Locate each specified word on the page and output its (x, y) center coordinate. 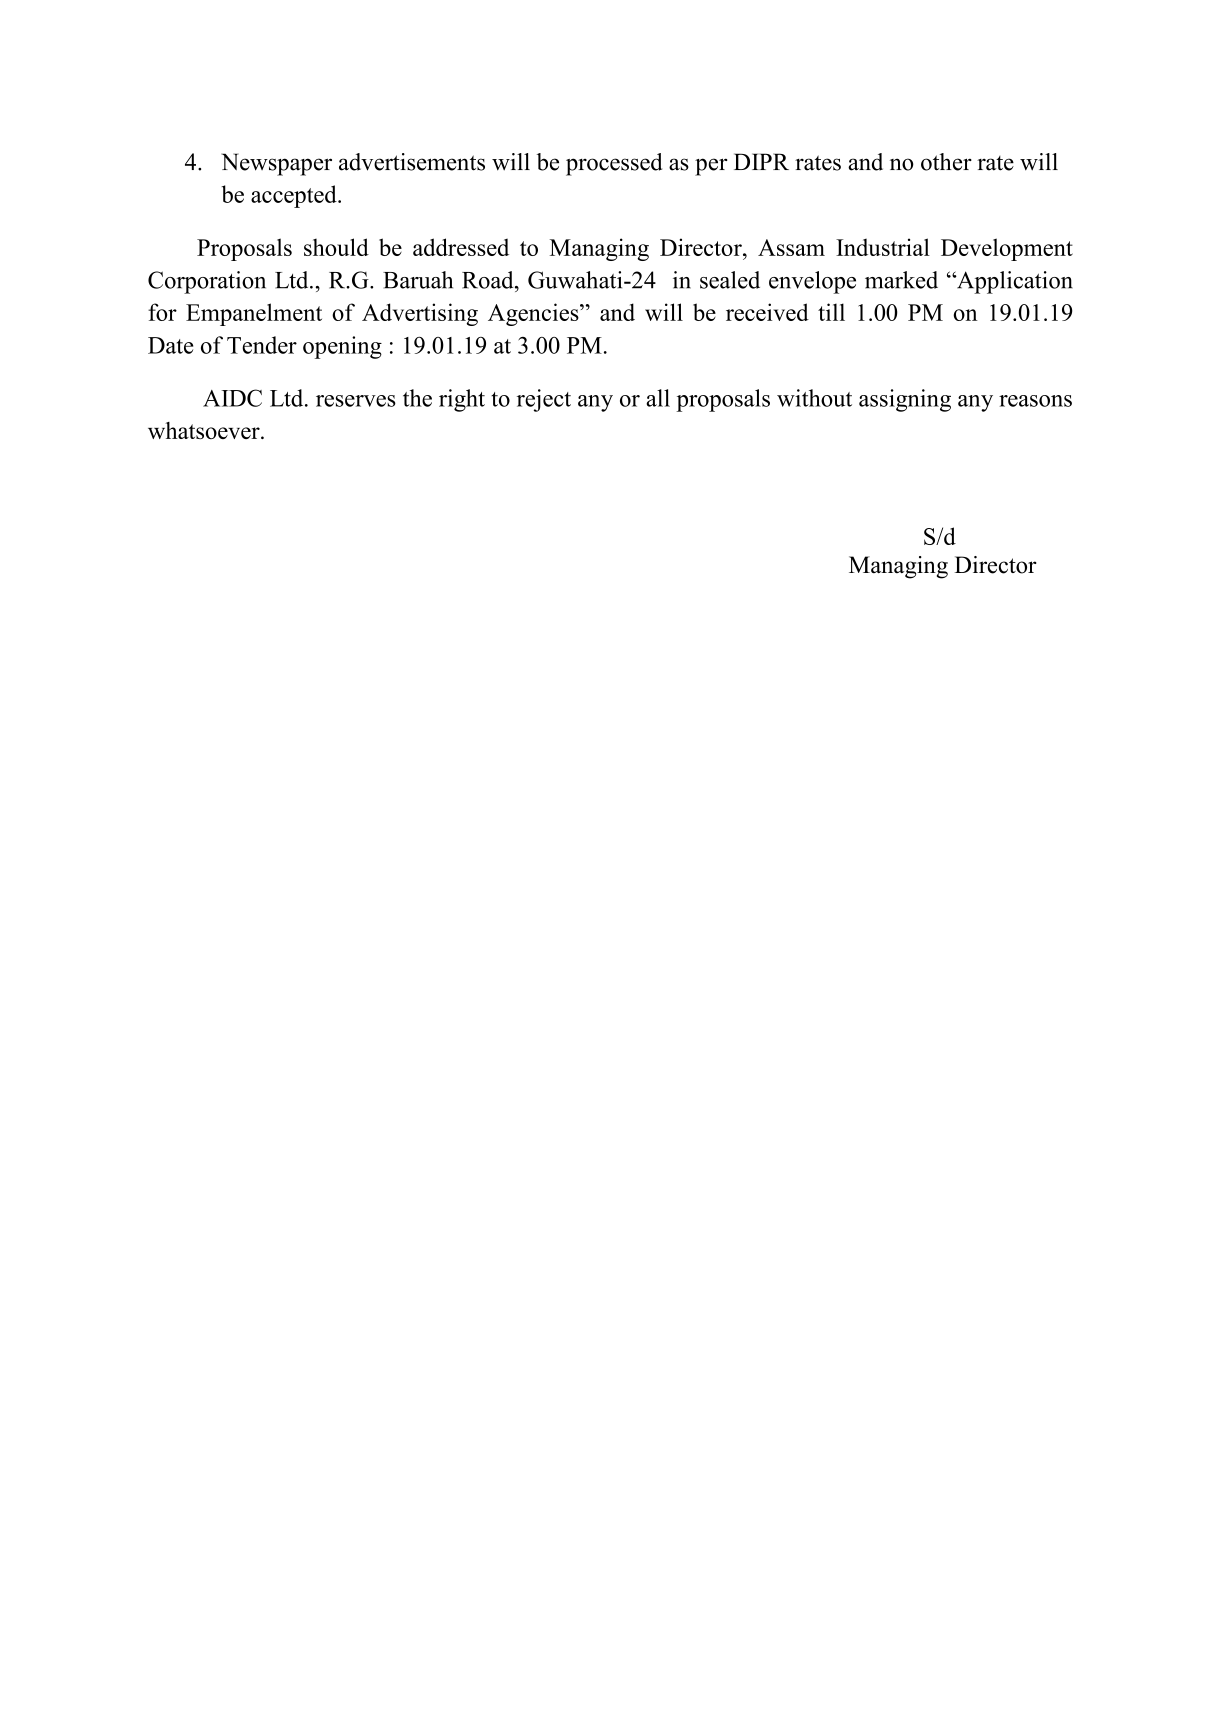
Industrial (883, 247)
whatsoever (205, 430)
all (658, 398)
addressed (461, 247)
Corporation (207, 282)
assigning (905, 400)
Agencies (534, 314)
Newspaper (276, 164)
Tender (262, 345)
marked (901, 280)
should (336, 247)
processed (614, 164)
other (946, 162)
